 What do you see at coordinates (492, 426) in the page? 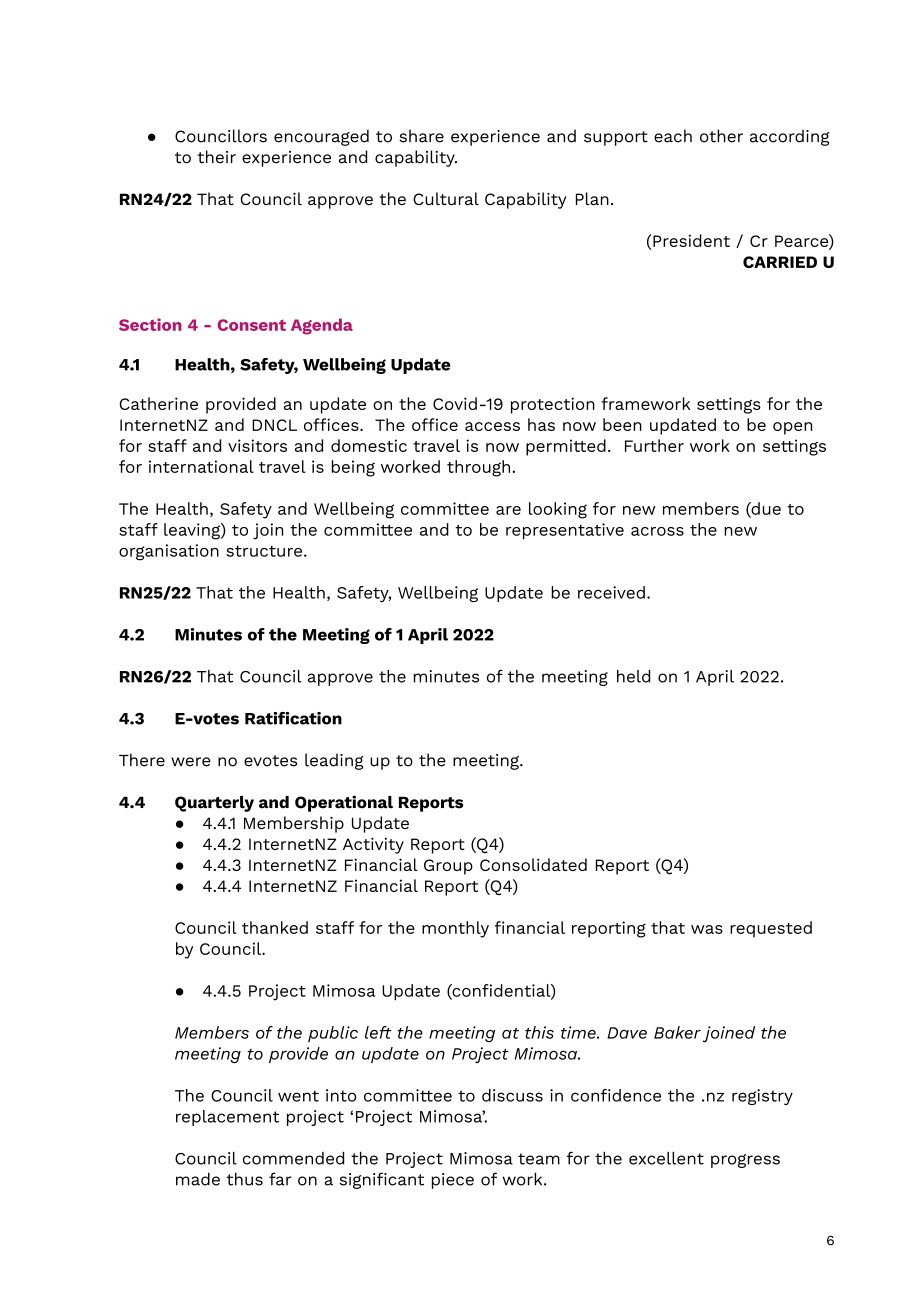
I see `access` at bounding box center [492, 426].
